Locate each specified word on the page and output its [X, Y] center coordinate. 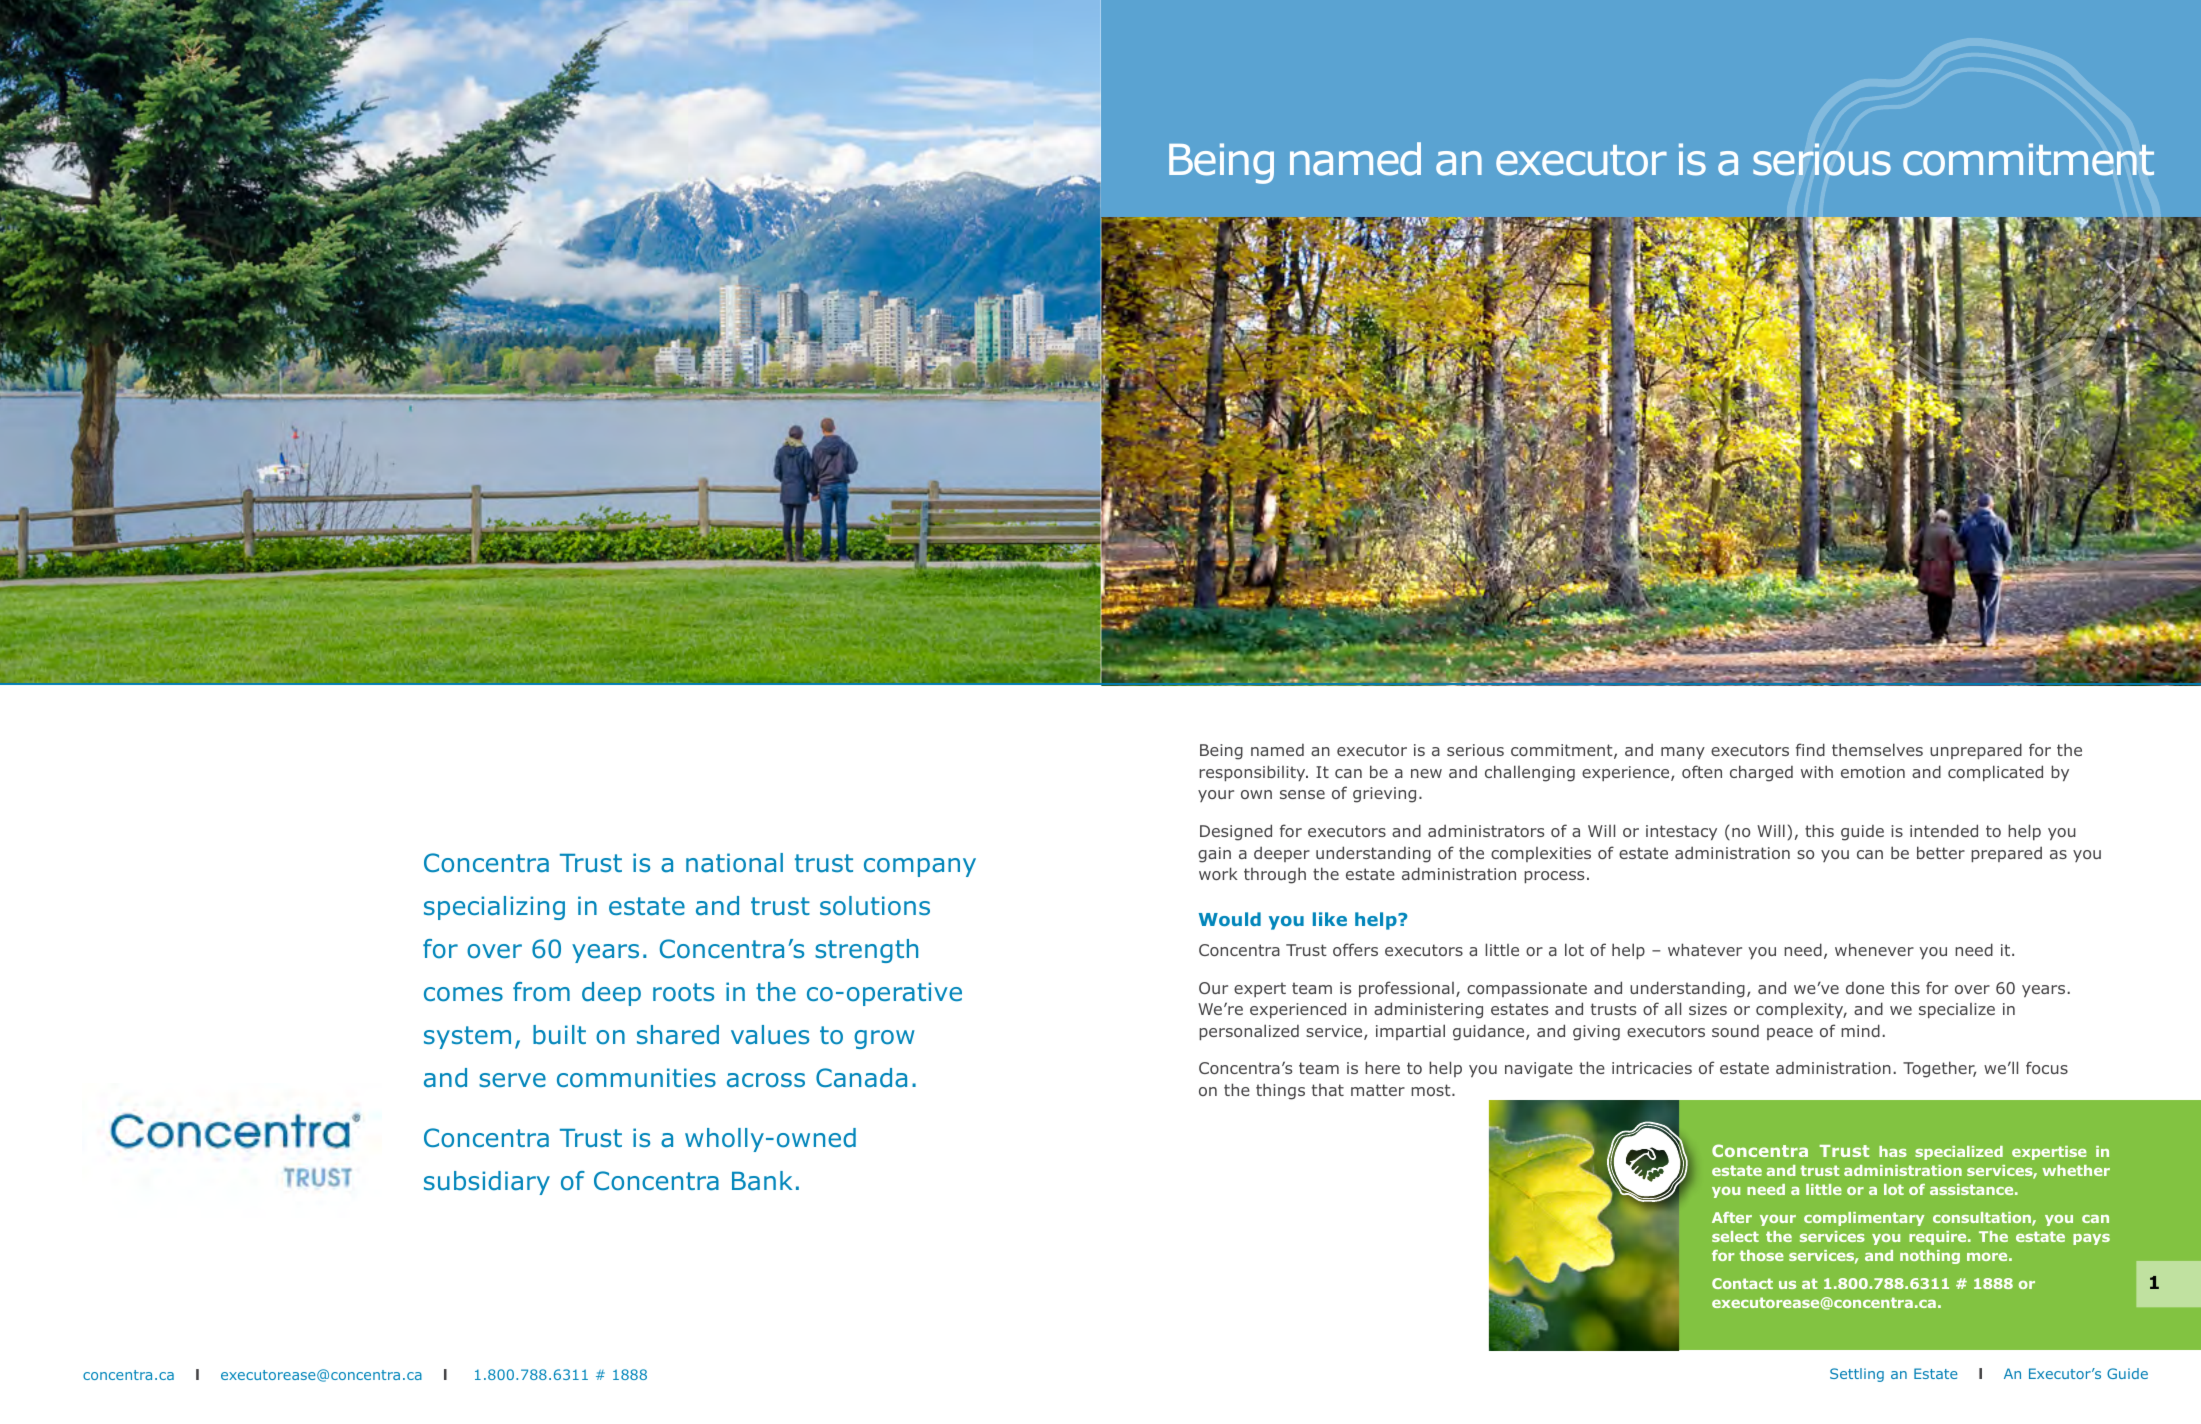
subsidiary [487, 1183]
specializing [494, 908]
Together [1939, 1069]
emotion [1873, 772]
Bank [762, 1181]
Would [1230, 919]
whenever [1874, 949]
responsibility [1253, 773]
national [734, 863]
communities [636, 1078]
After [1732, 1217]
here [1382, 1067]
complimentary [1864, 1219]
